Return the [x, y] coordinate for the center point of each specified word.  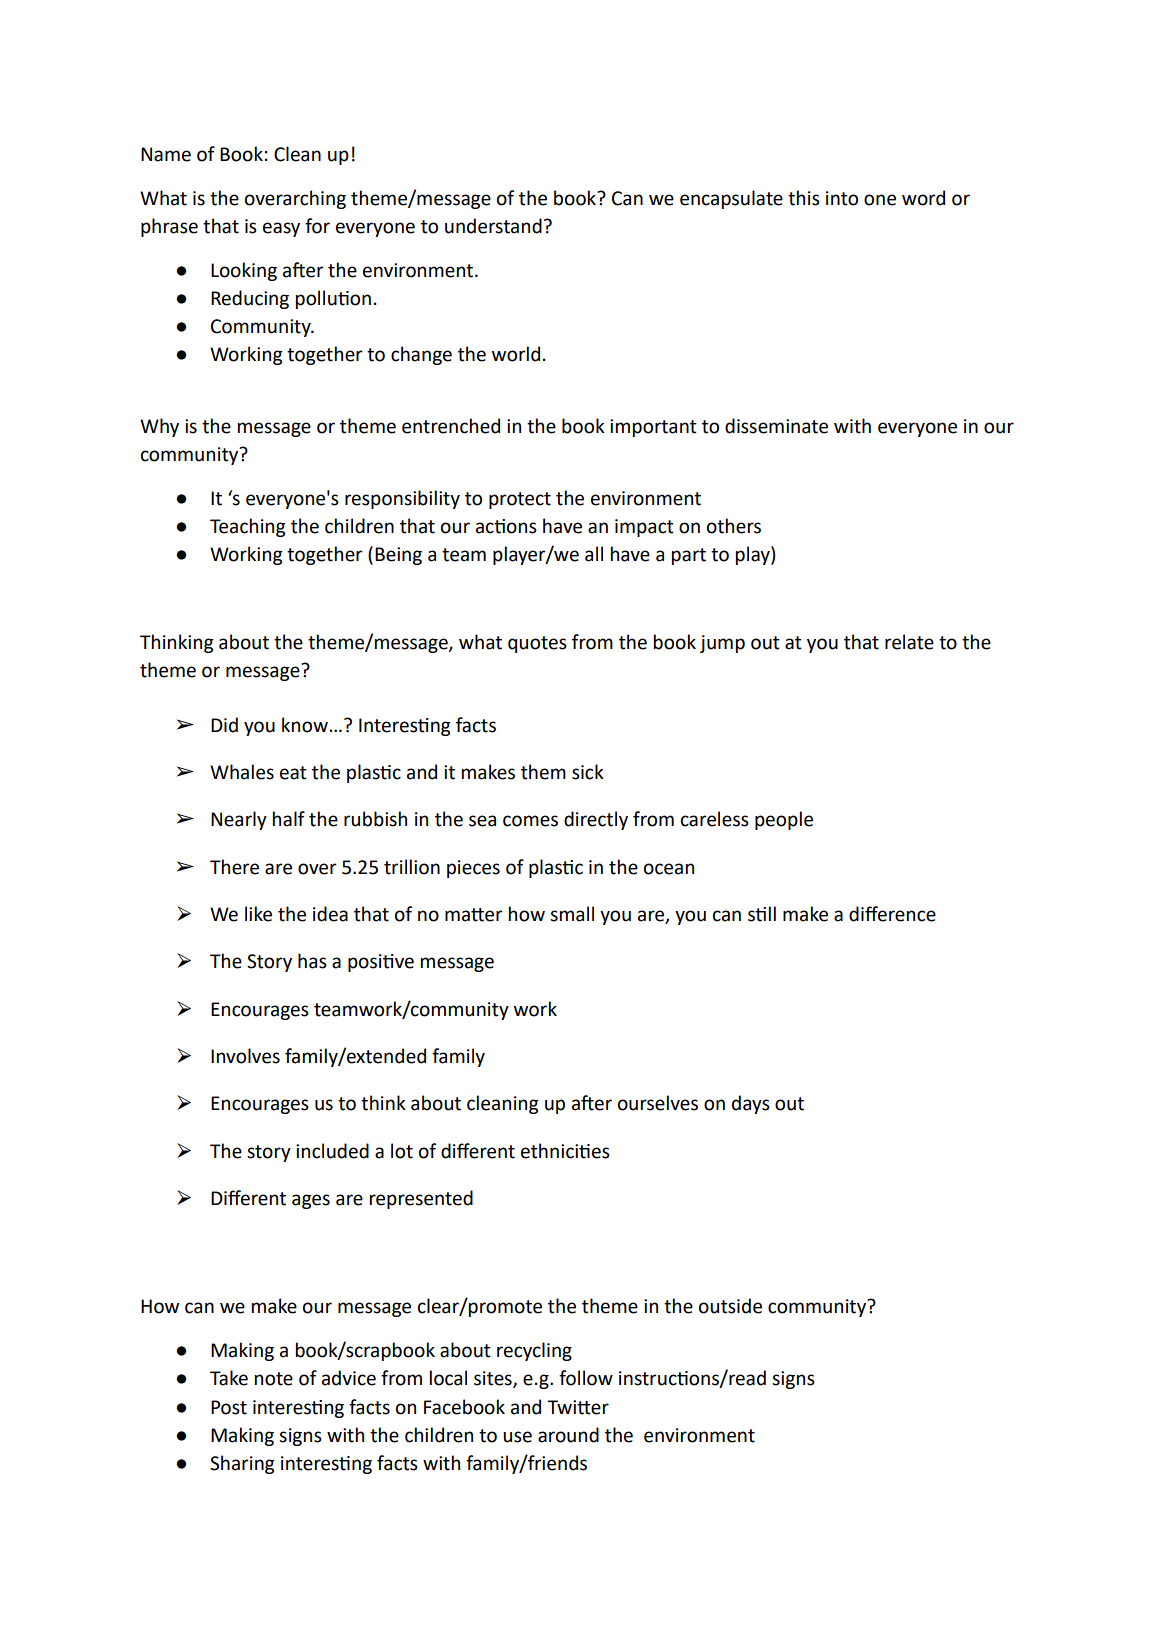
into [842, 198]
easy [281, 229]
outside [730, 1306]
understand [493, 226]
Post [229, 1407]
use [517, 1437]
